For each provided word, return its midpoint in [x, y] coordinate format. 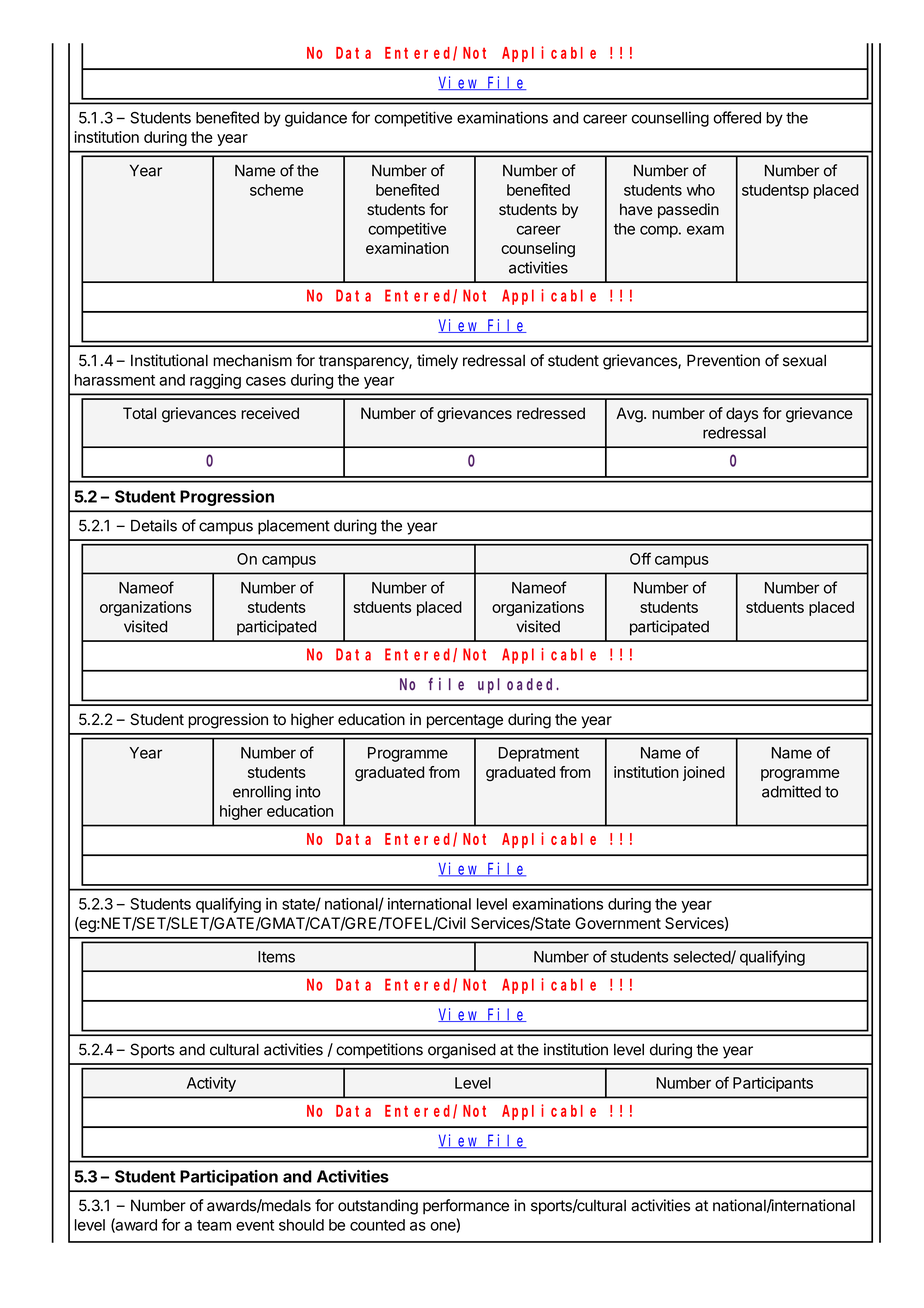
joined [704, 773]
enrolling [262, 793]
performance [466, 1207]
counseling [538, 249]
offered [737, 117]
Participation [229, 1178]
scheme [276, 190]
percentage [465, 721]
